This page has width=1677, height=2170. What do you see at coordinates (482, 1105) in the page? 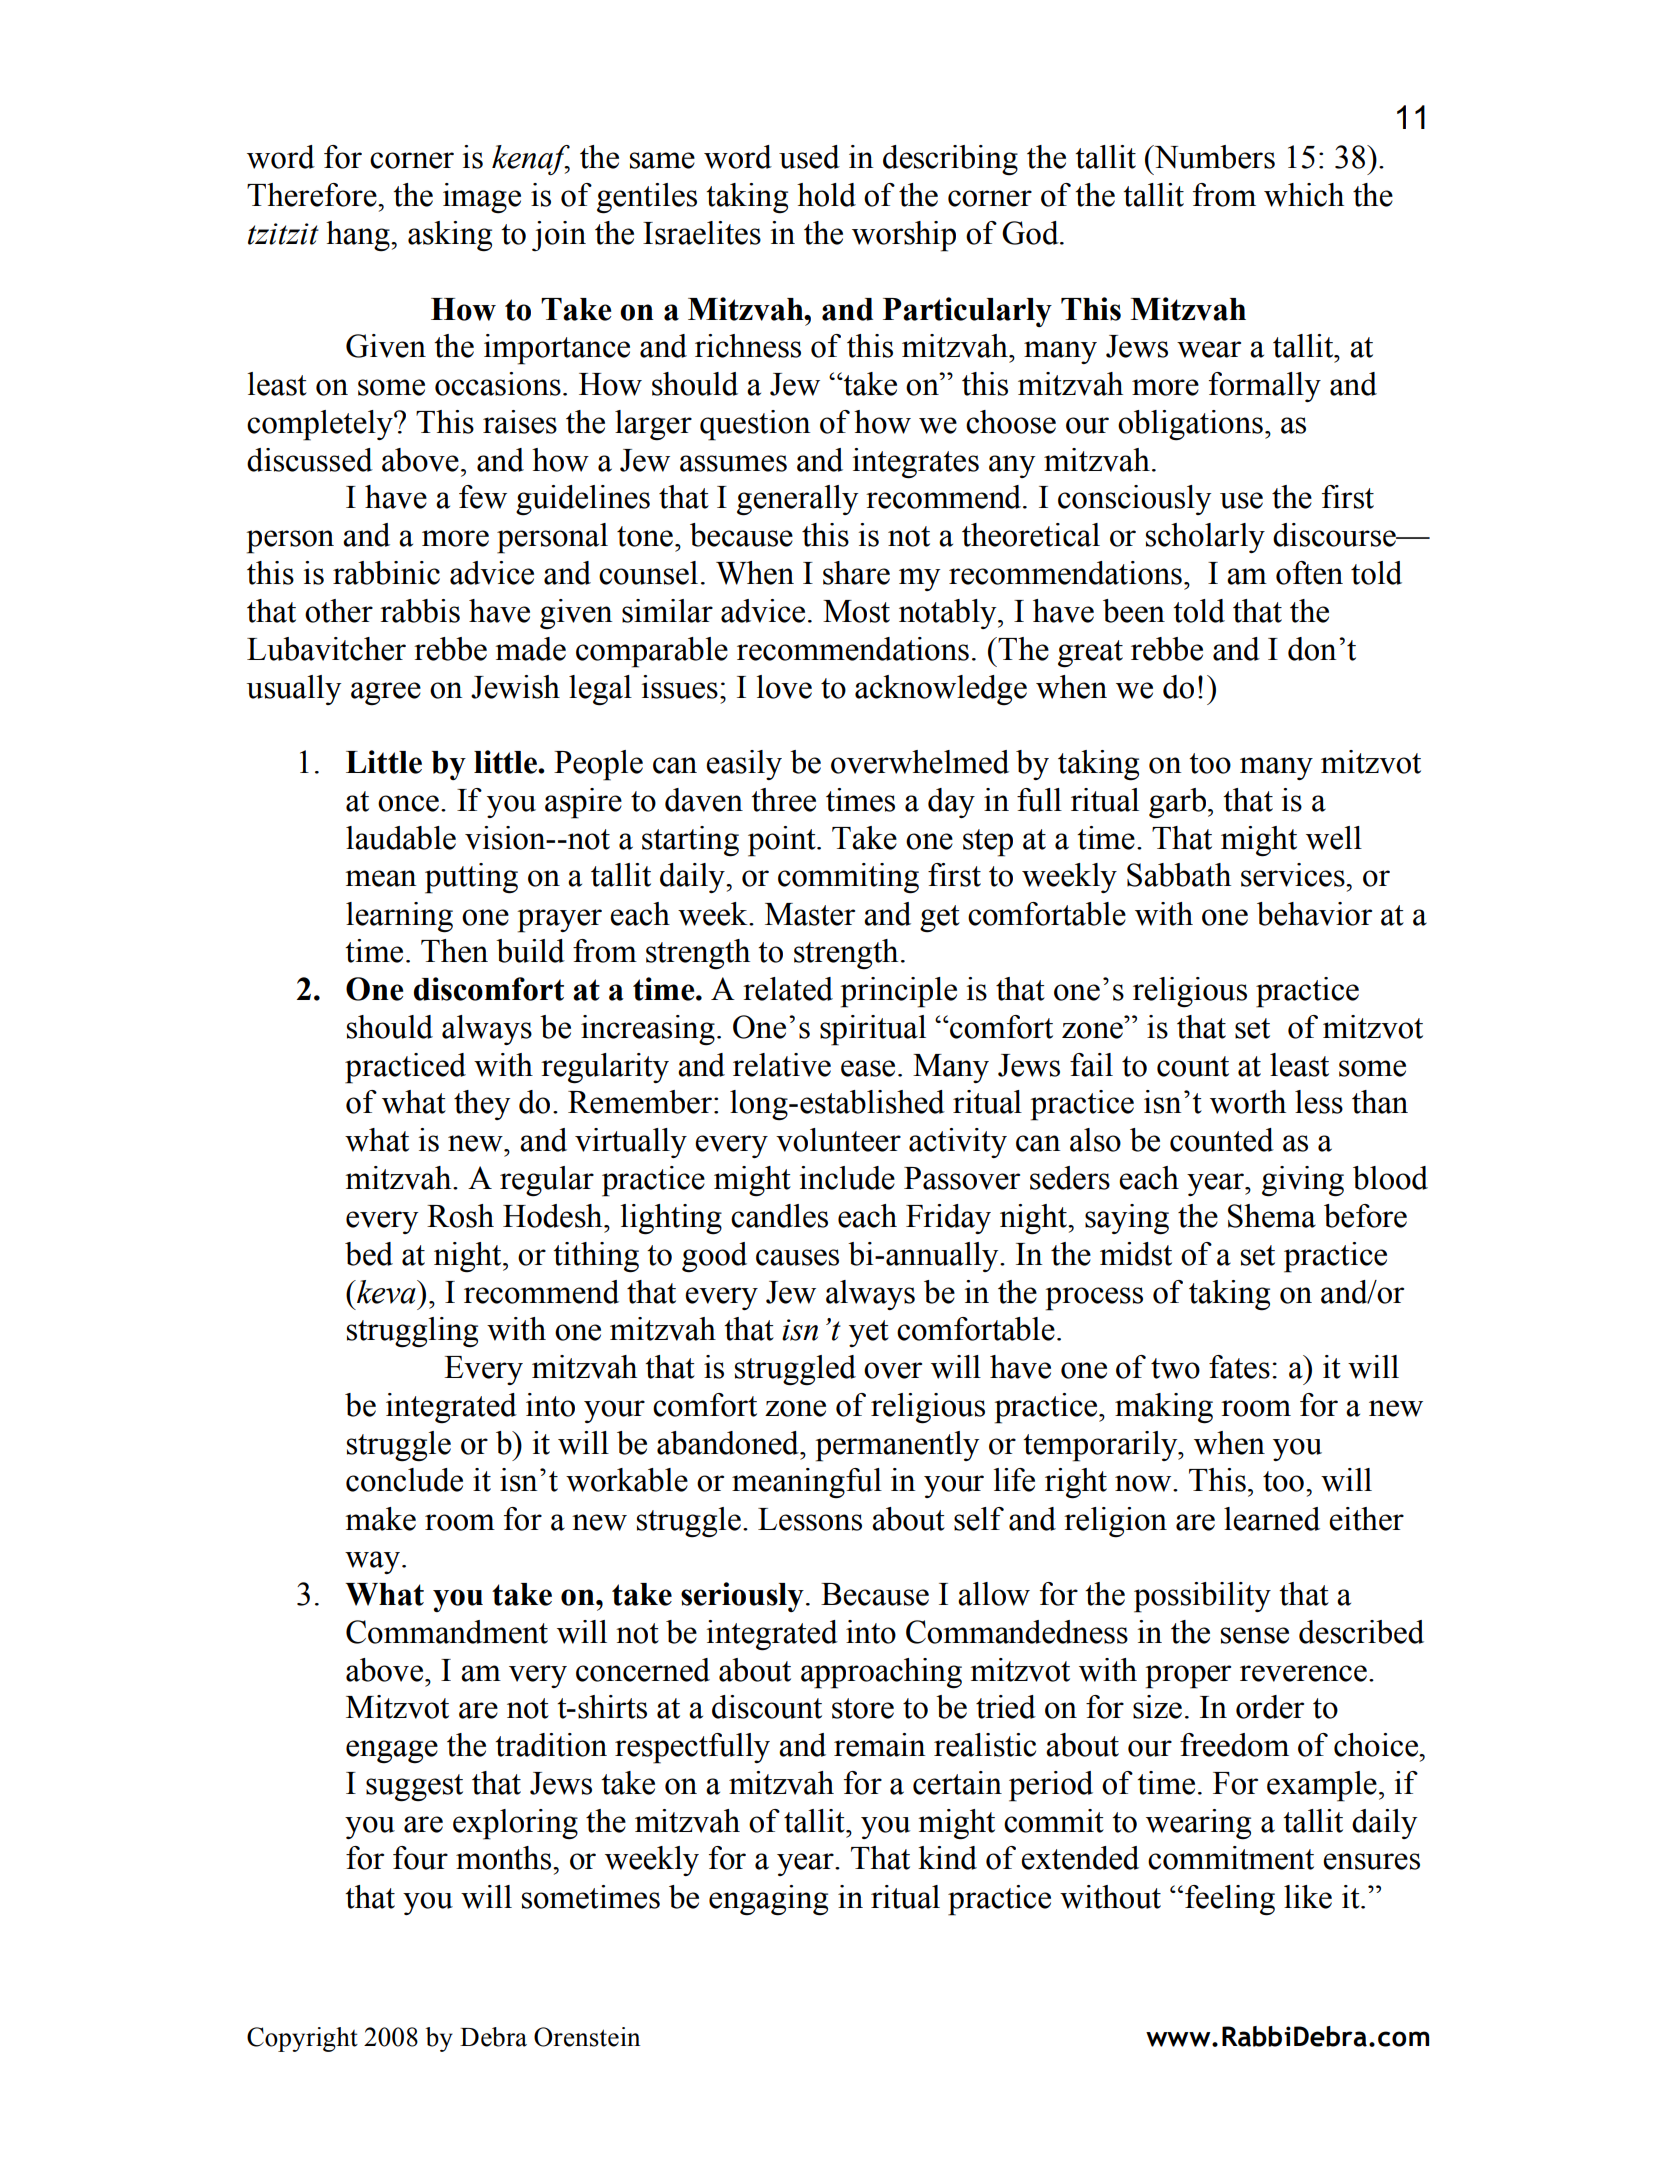
I see `they` at bounding box center [482, 1105].
